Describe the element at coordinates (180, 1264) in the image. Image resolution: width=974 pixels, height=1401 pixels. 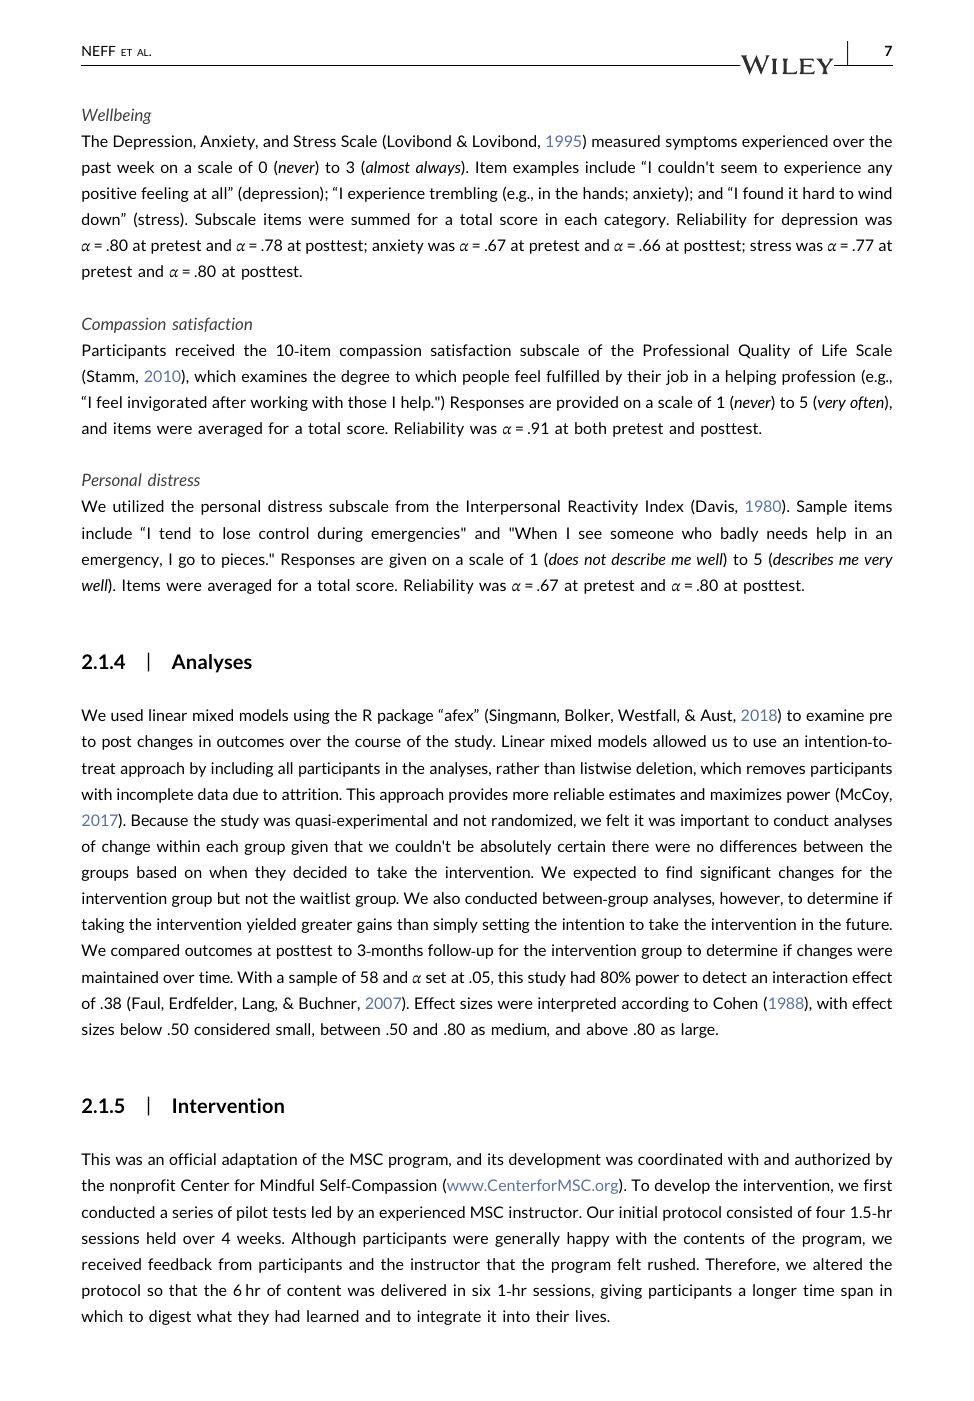
I see `feedback` at that location.
